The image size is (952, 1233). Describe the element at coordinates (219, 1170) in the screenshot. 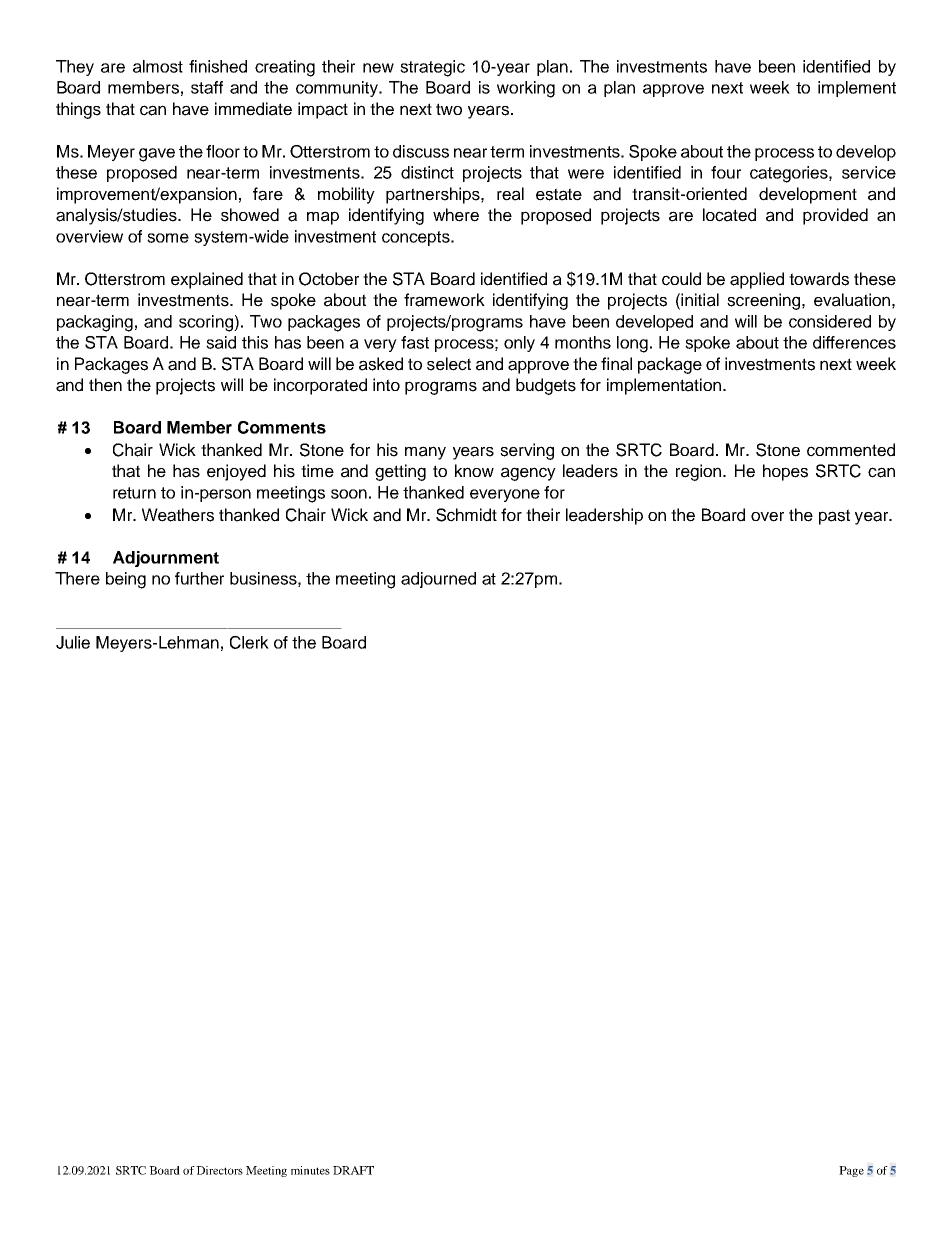

I see `Directors` at that location.
